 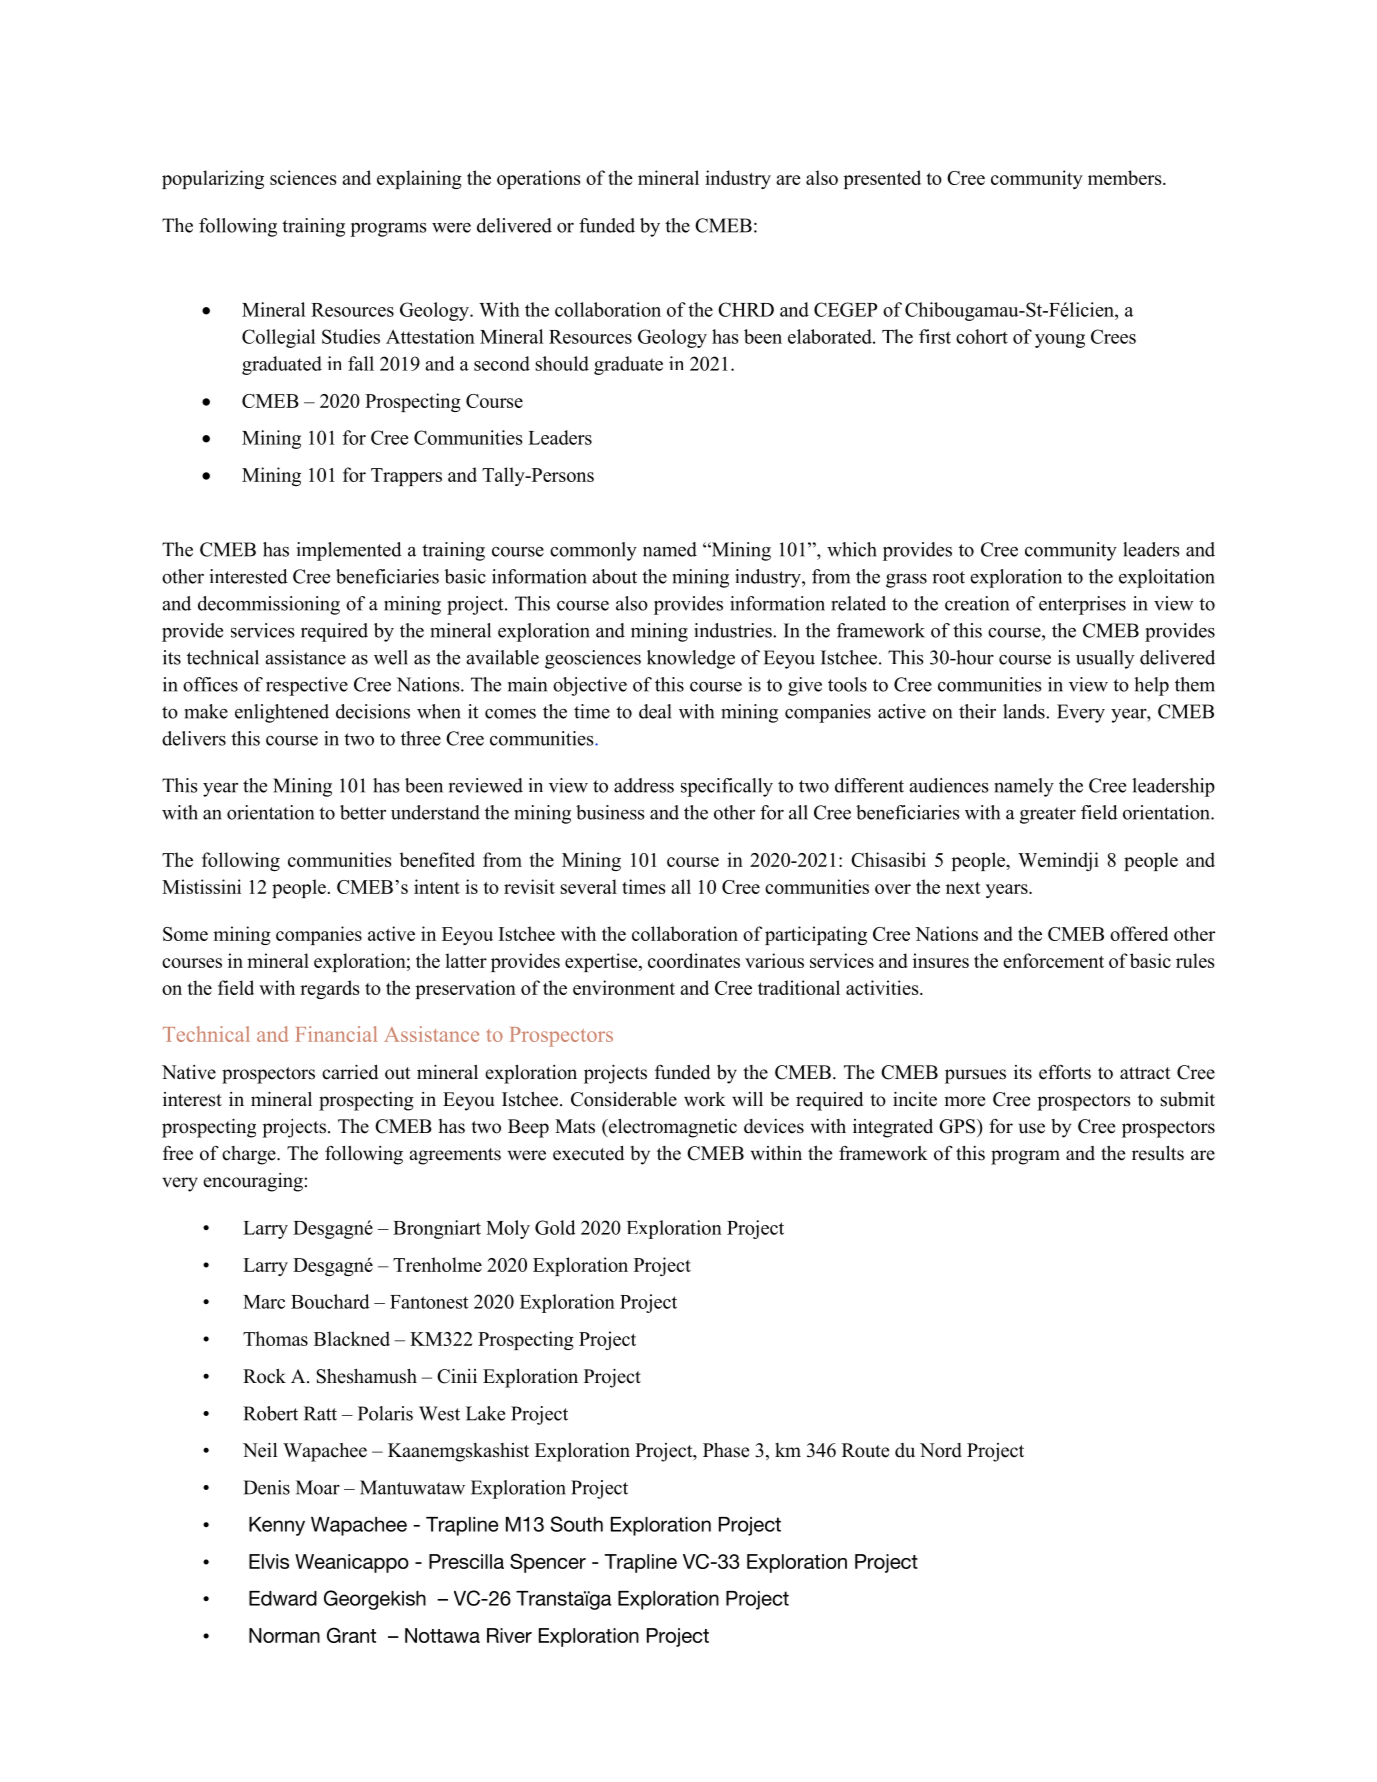 I want to click on offered, so click(x=1139, y=933).
